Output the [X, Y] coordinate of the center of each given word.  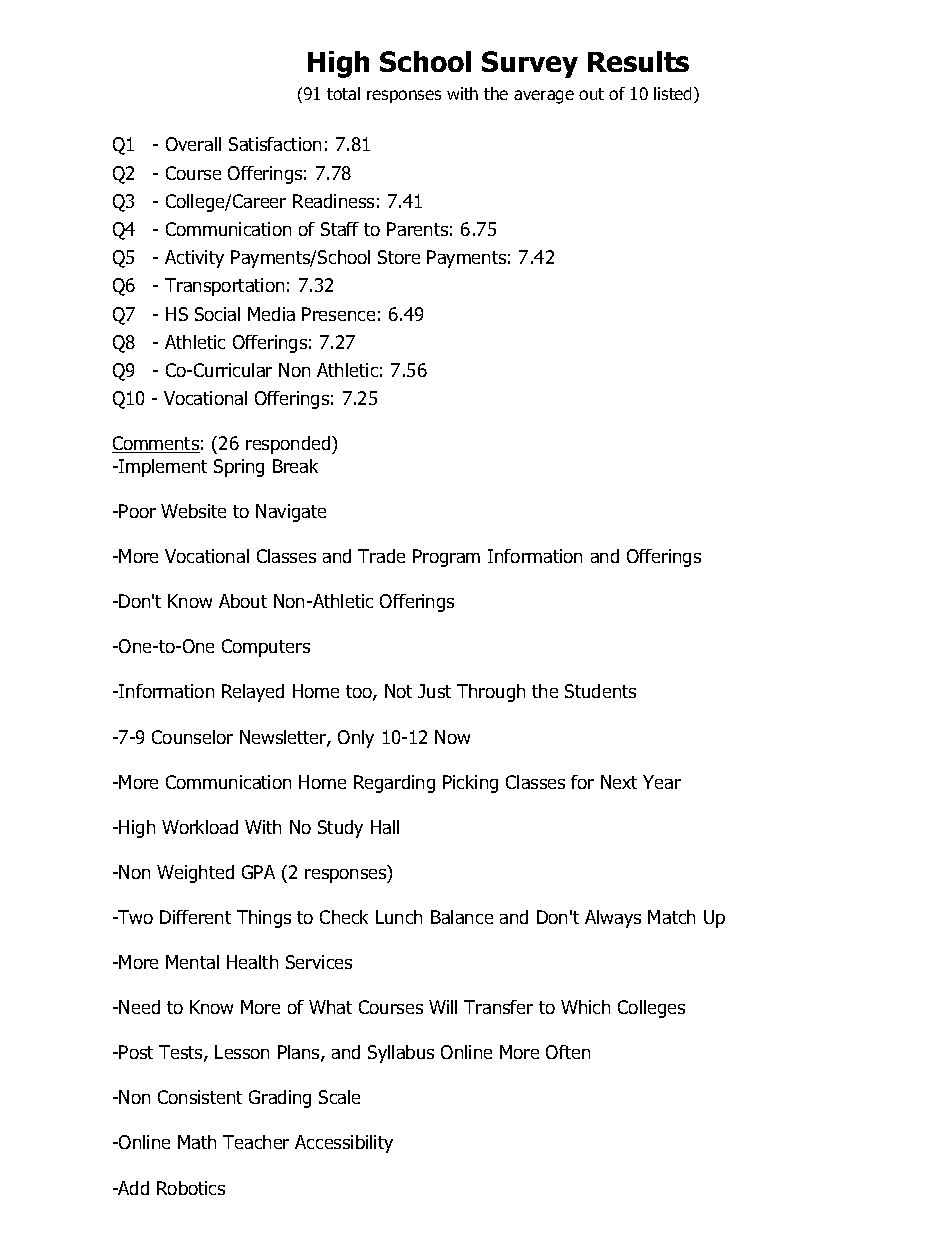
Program [446, 558]
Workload [200, 827]
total [343, 93]
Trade [381, 556]
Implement [162, 468]
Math [197, 1142]
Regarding [394, 784]
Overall [193, 144]
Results [638, 61]
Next [619, 782]
